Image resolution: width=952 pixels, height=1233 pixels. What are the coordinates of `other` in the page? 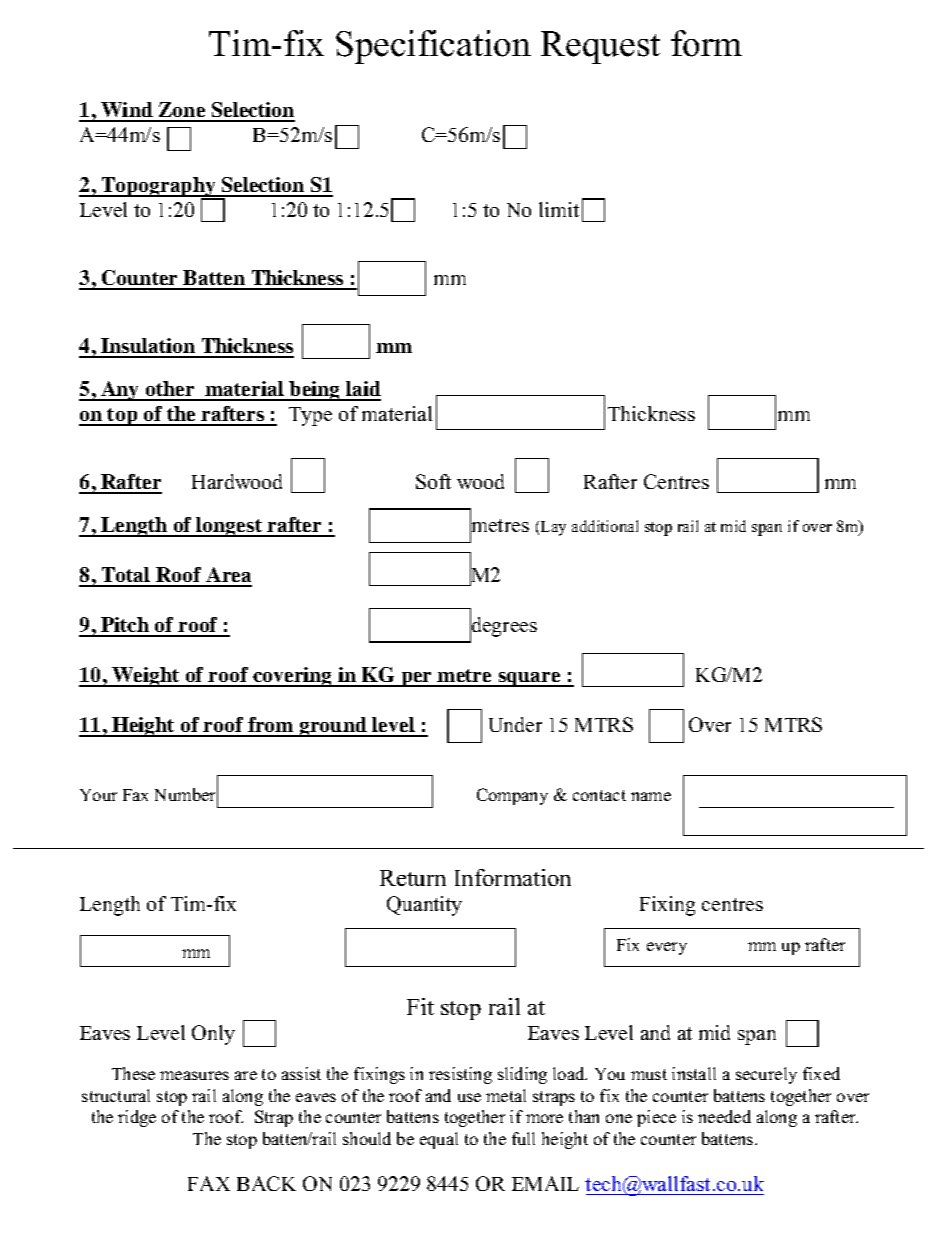 It's located at (170, 390).
